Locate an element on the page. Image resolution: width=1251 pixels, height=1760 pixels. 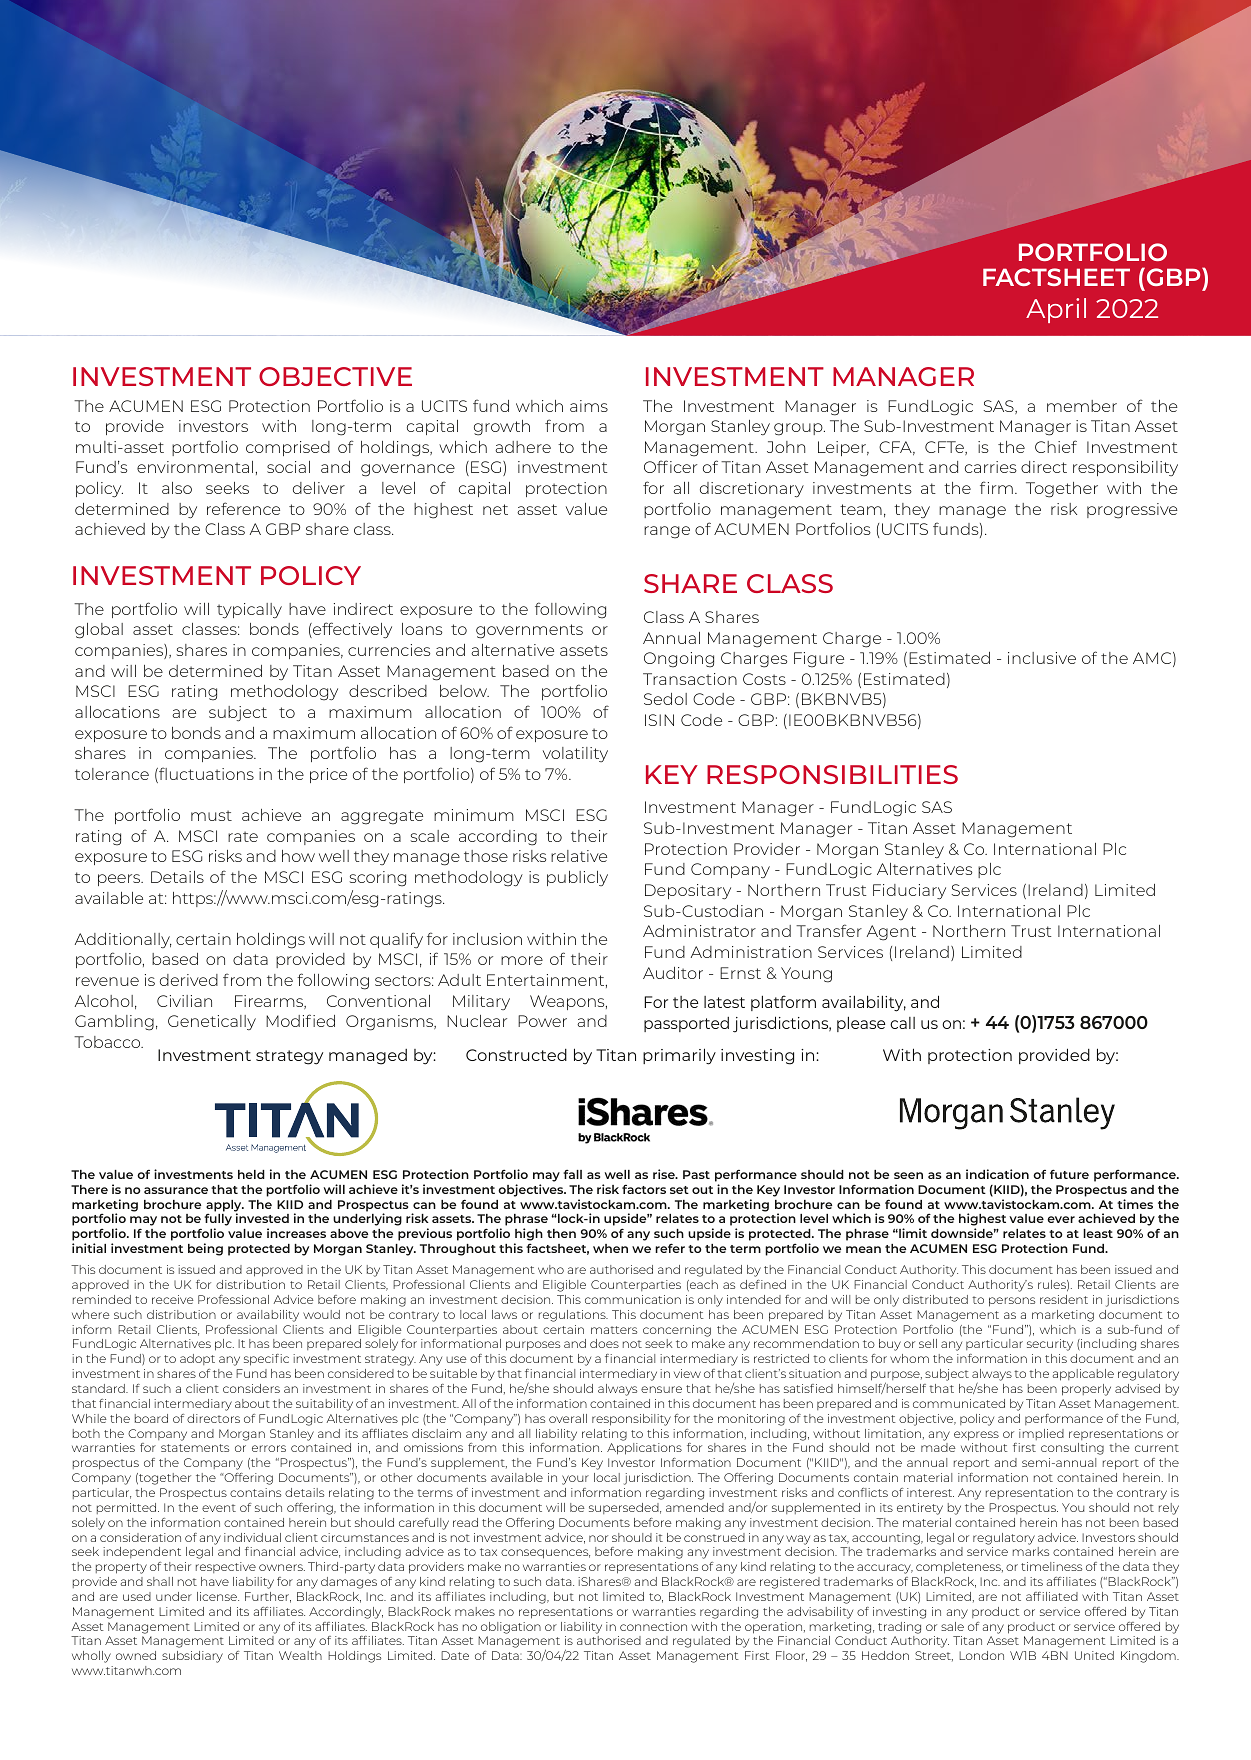
global is located at coordinates (99, 631).
